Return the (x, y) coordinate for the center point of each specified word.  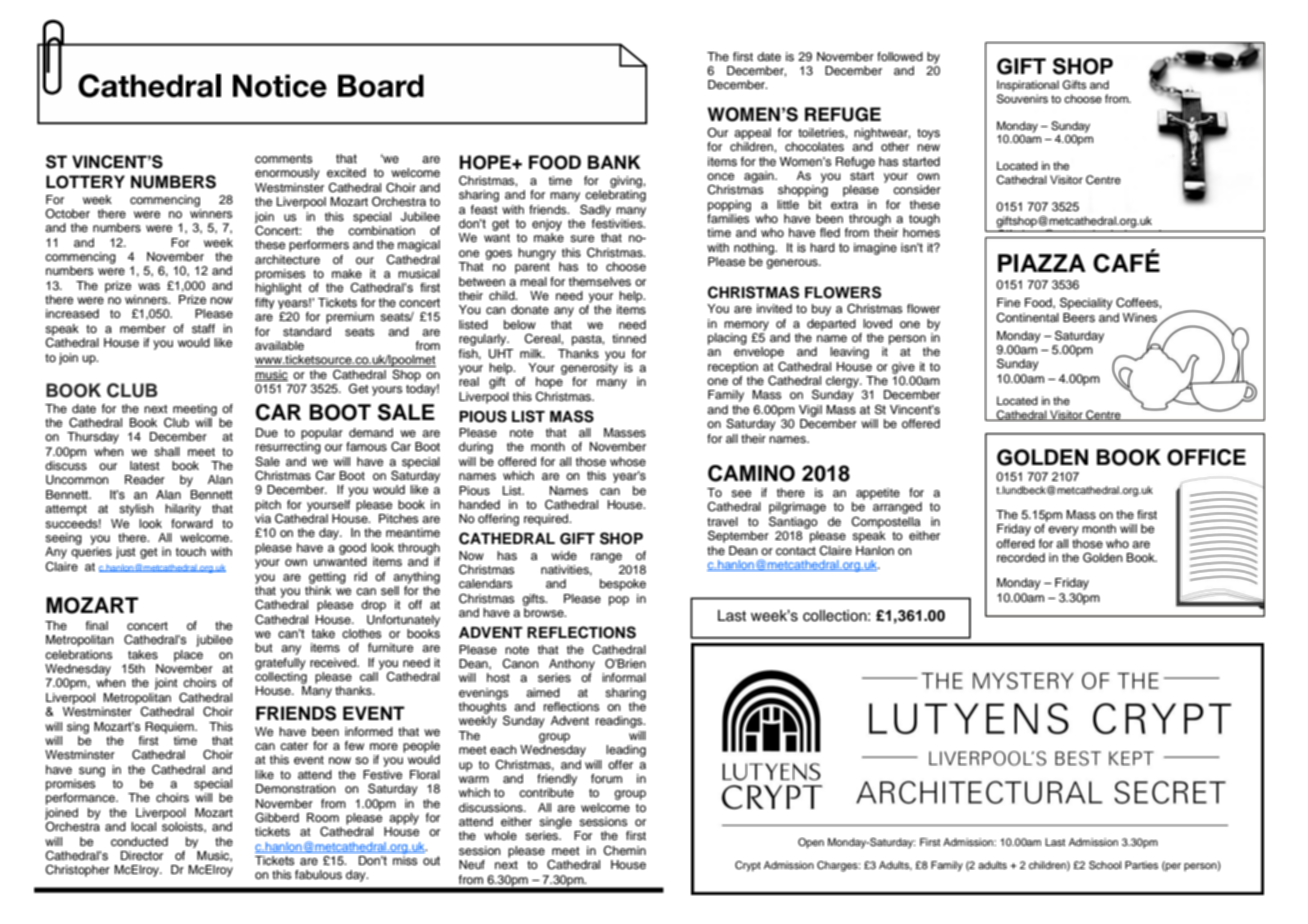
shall (167, 451)
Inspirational (1028, 86)
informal (624, 677)
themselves (600, 281)
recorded (1021, 557)
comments (283, 158)
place (188, 656)
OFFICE (1206, 457)
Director (142, 855)
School (1105, 865)
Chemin (624, 851)
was (149, 286)
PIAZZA (1042, 263)
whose (628, 461)
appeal (752, 134)
